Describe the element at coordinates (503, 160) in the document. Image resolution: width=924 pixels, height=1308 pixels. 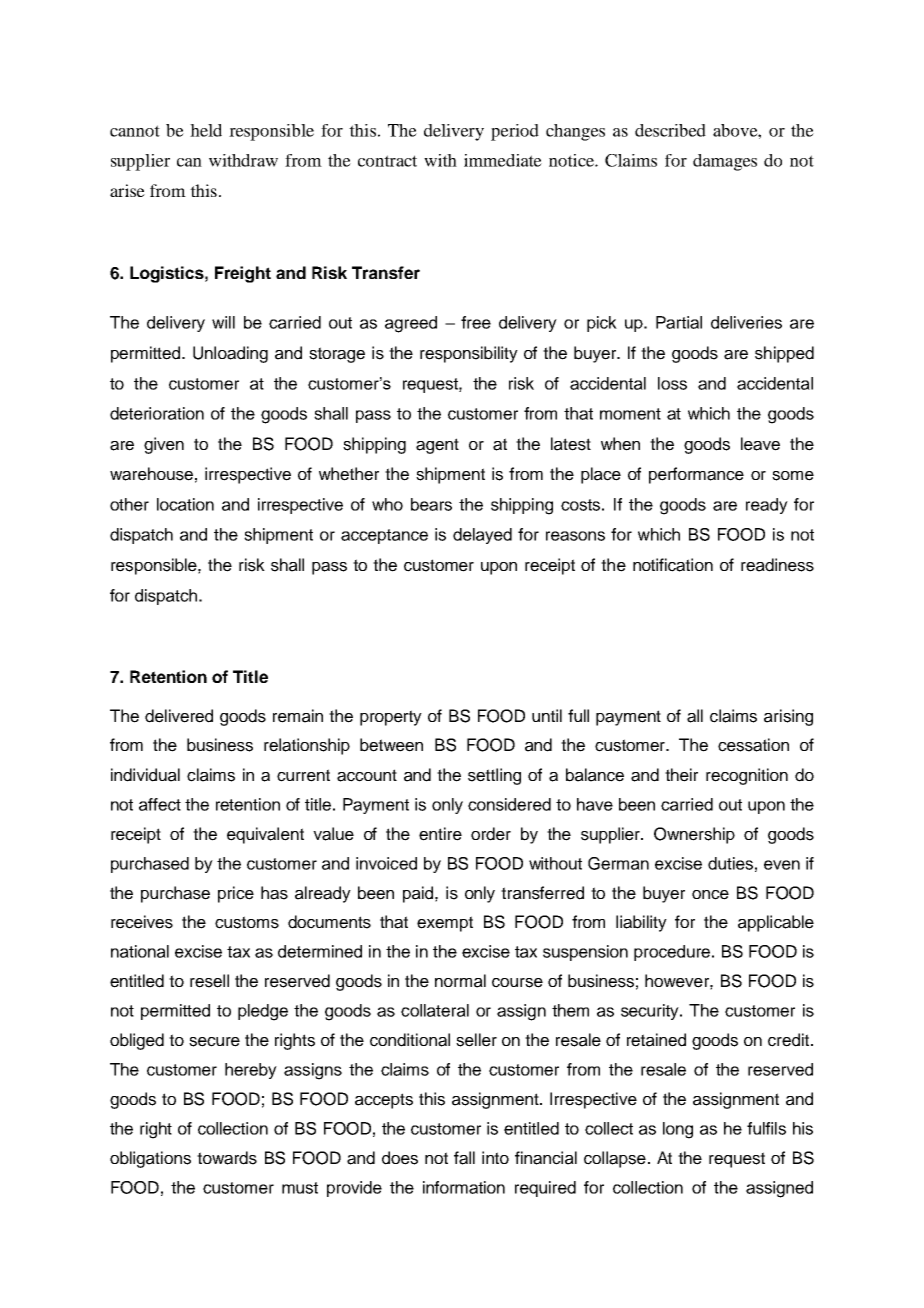
I see `immediate` at that location.
